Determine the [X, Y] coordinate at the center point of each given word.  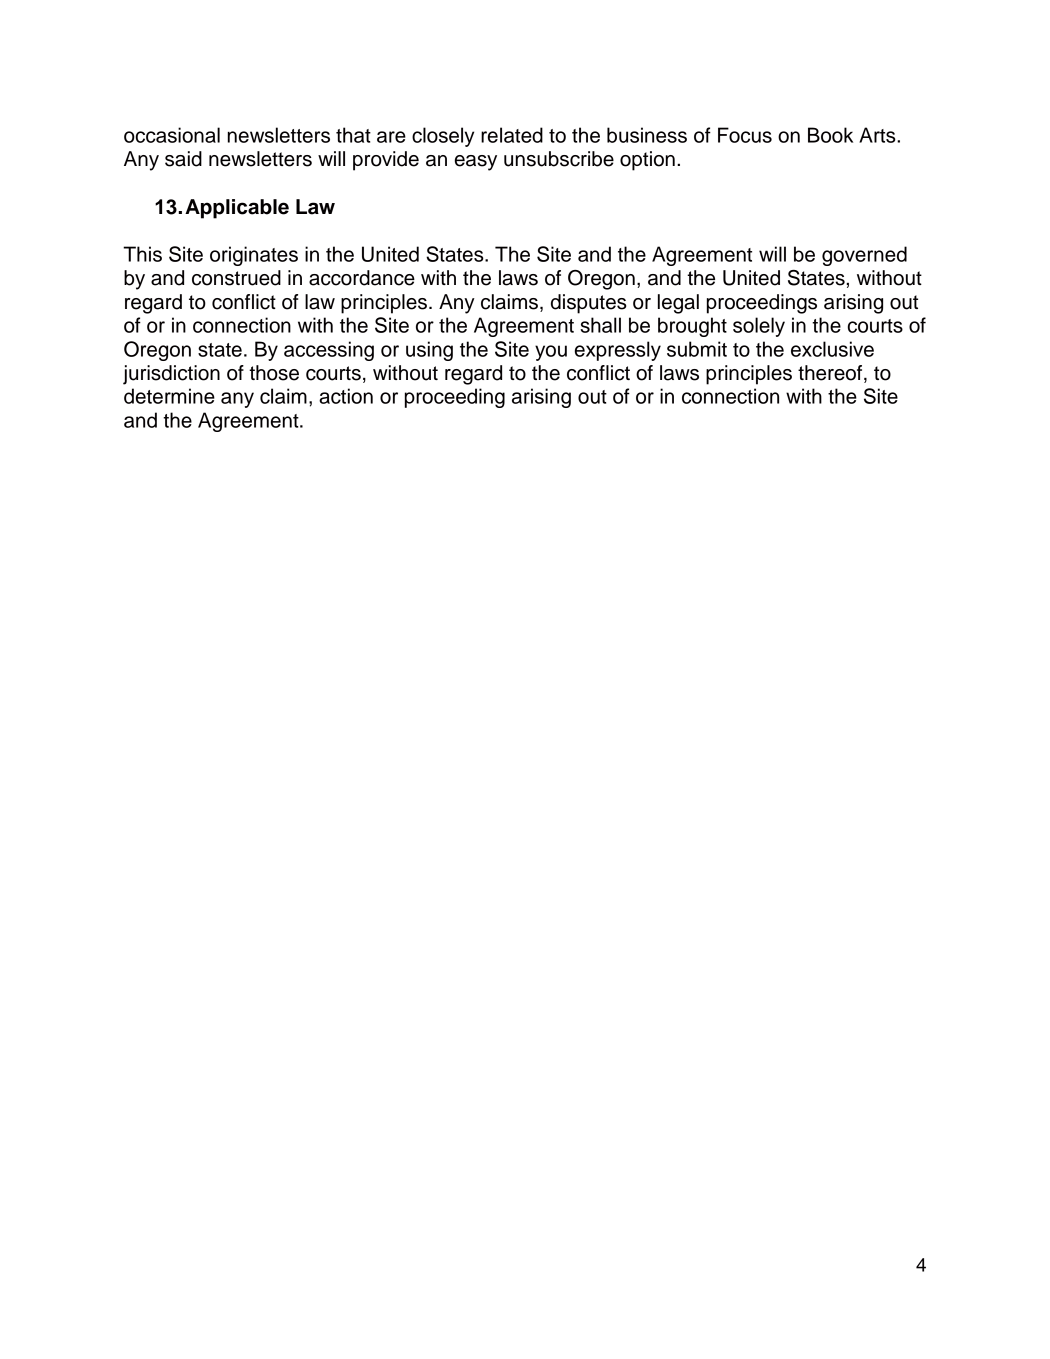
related [512, 135]
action [346, 396]
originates [254, 256]
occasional [172, 135]
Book [830, 135]
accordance [362, 278]
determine [169, 396]
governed [864, 256]
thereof [831, 374]
